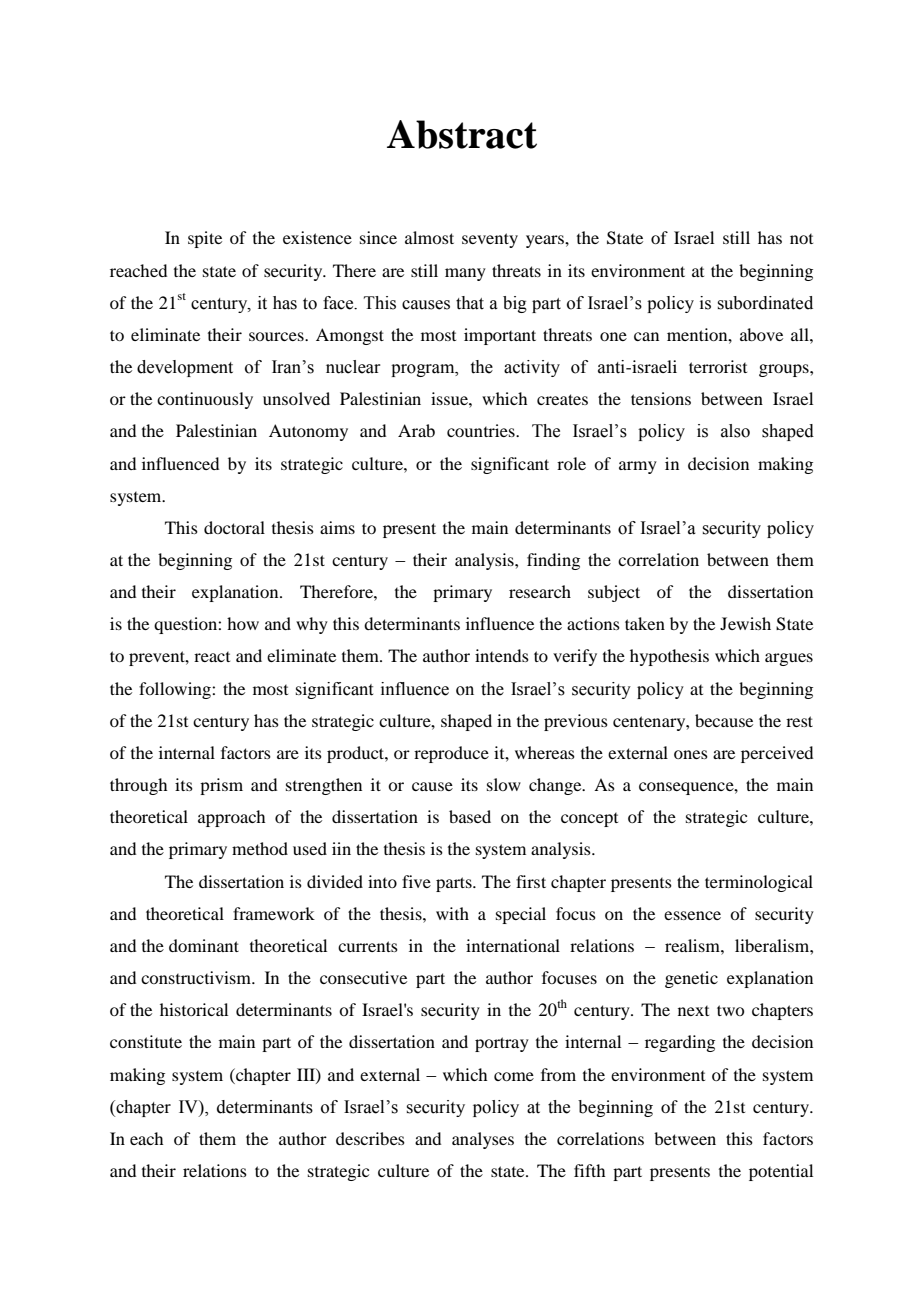 The image size is (924, 1308). What do you see at coordinates (462, 134) in the page?
I see `Abstract` at bounding box center [462, 134].
